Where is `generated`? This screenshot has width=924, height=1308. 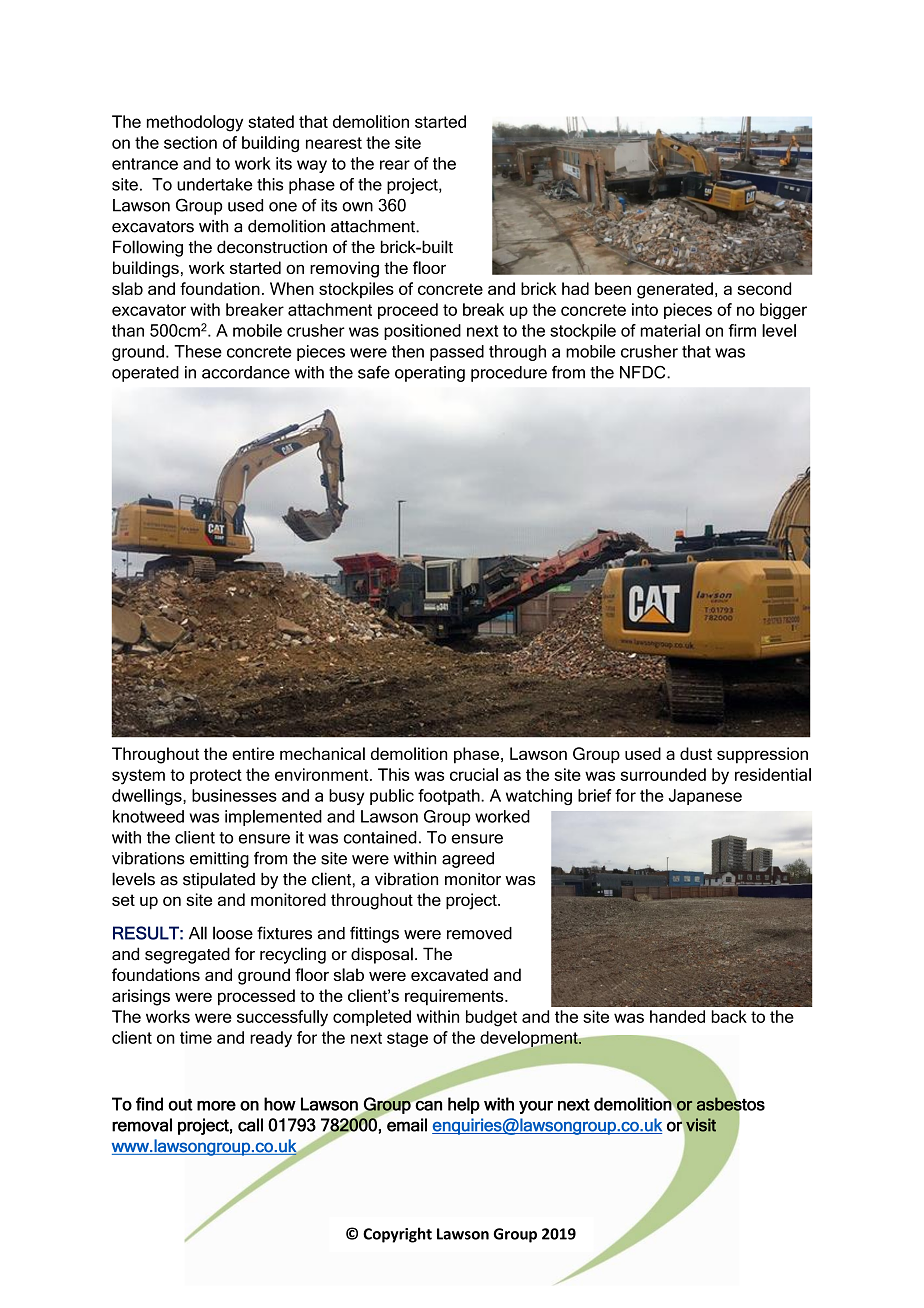
generated is located at coordinates (675, 290).
